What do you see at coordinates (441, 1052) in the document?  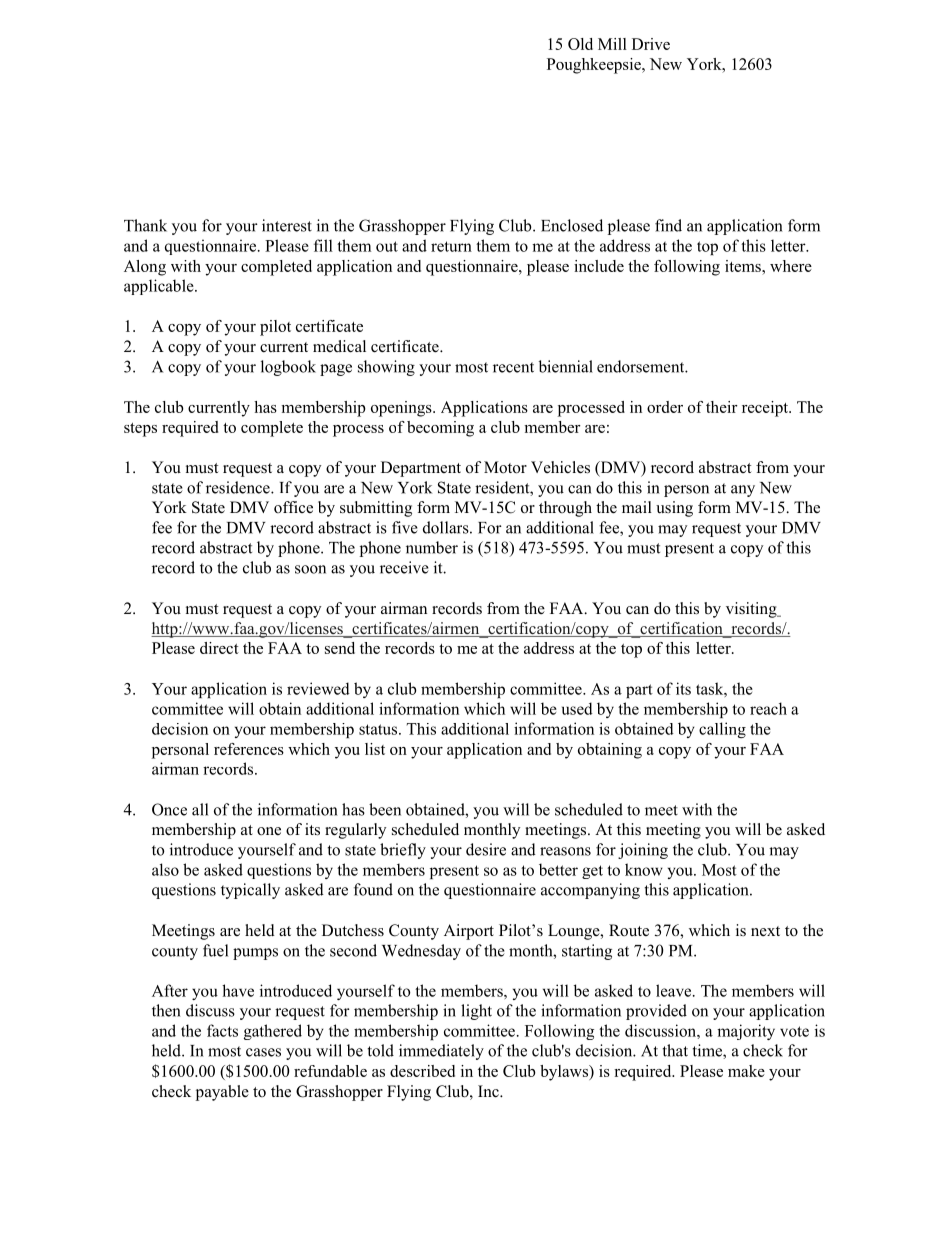 I see `immediately` at bounding box center [441, 1052].
